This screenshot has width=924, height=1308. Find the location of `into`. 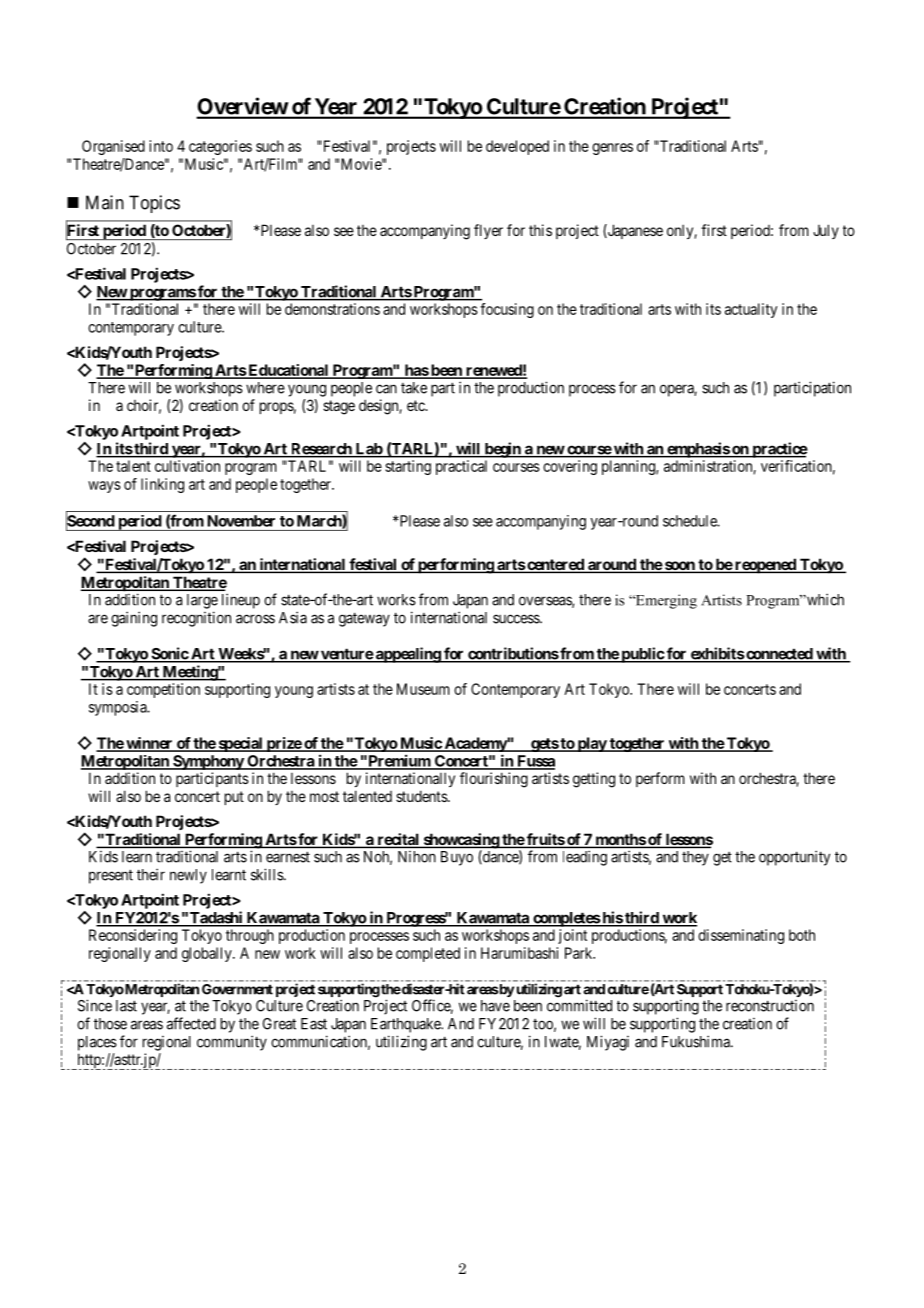

into is located at coordinates (161, 146).
